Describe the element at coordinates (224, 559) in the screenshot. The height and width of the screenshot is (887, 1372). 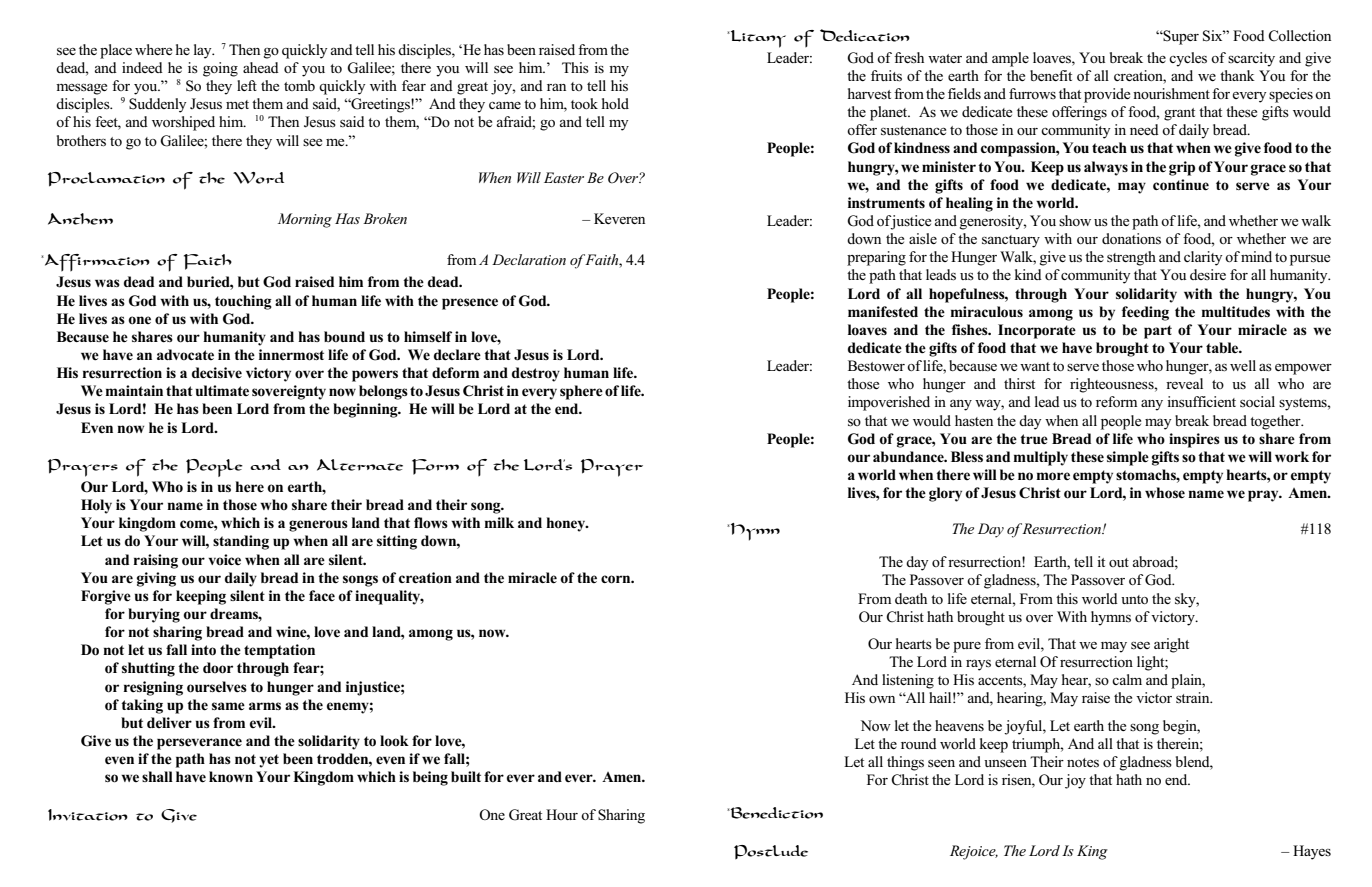
I see `voice` at that location.
